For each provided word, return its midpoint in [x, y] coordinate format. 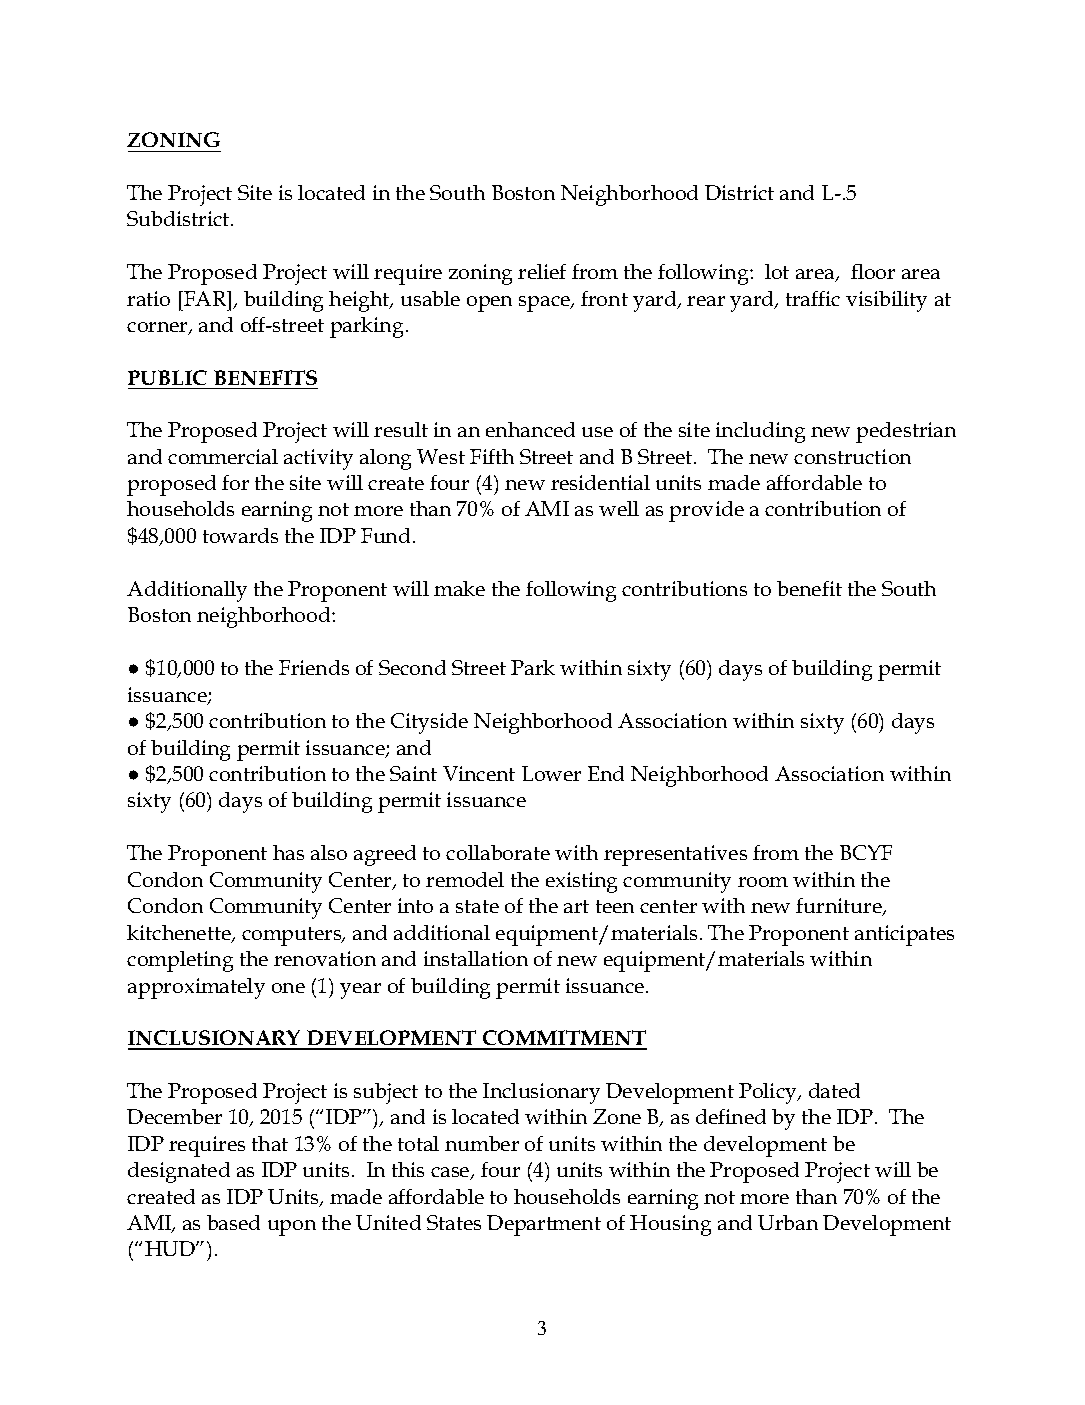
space [546, 304]
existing [581, 882]
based [233, 1222]
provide [706, 511]
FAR [205, 298]
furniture [840, 907]
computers [293, 936]
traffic [813, 298]
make [459, 588]
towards [240, 535]
